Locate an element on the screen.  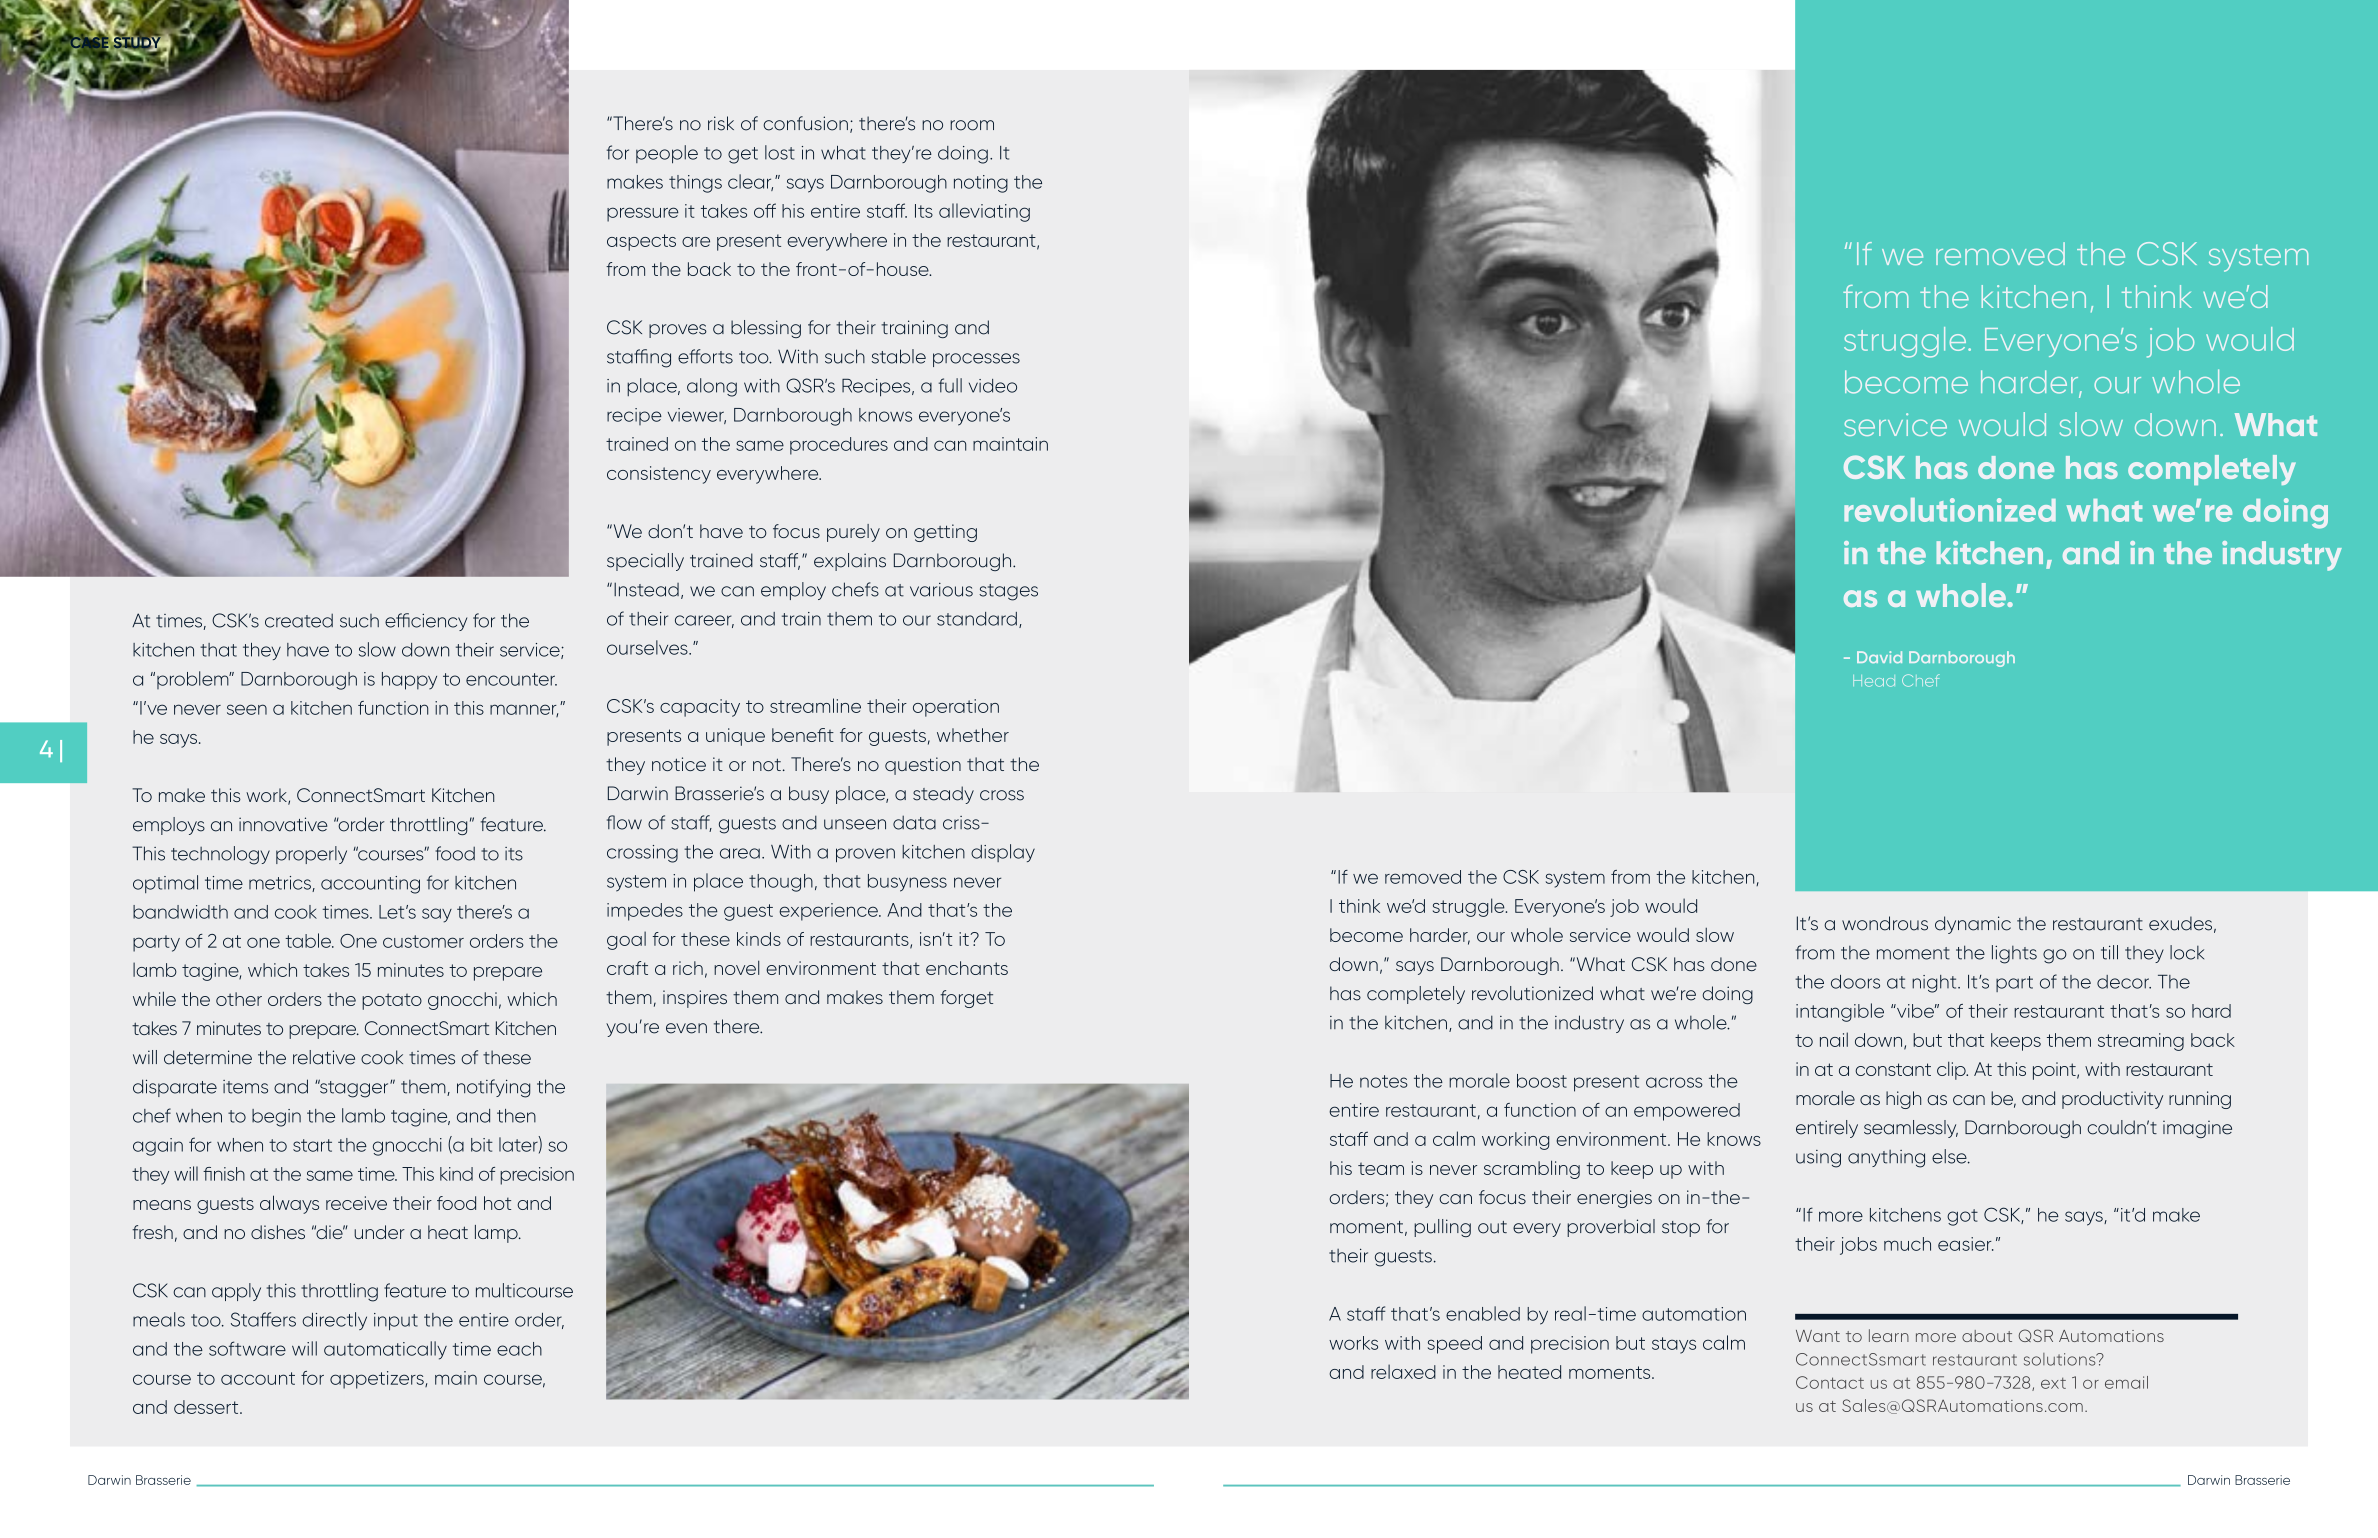
David is located at coordinates (1879, 657).
